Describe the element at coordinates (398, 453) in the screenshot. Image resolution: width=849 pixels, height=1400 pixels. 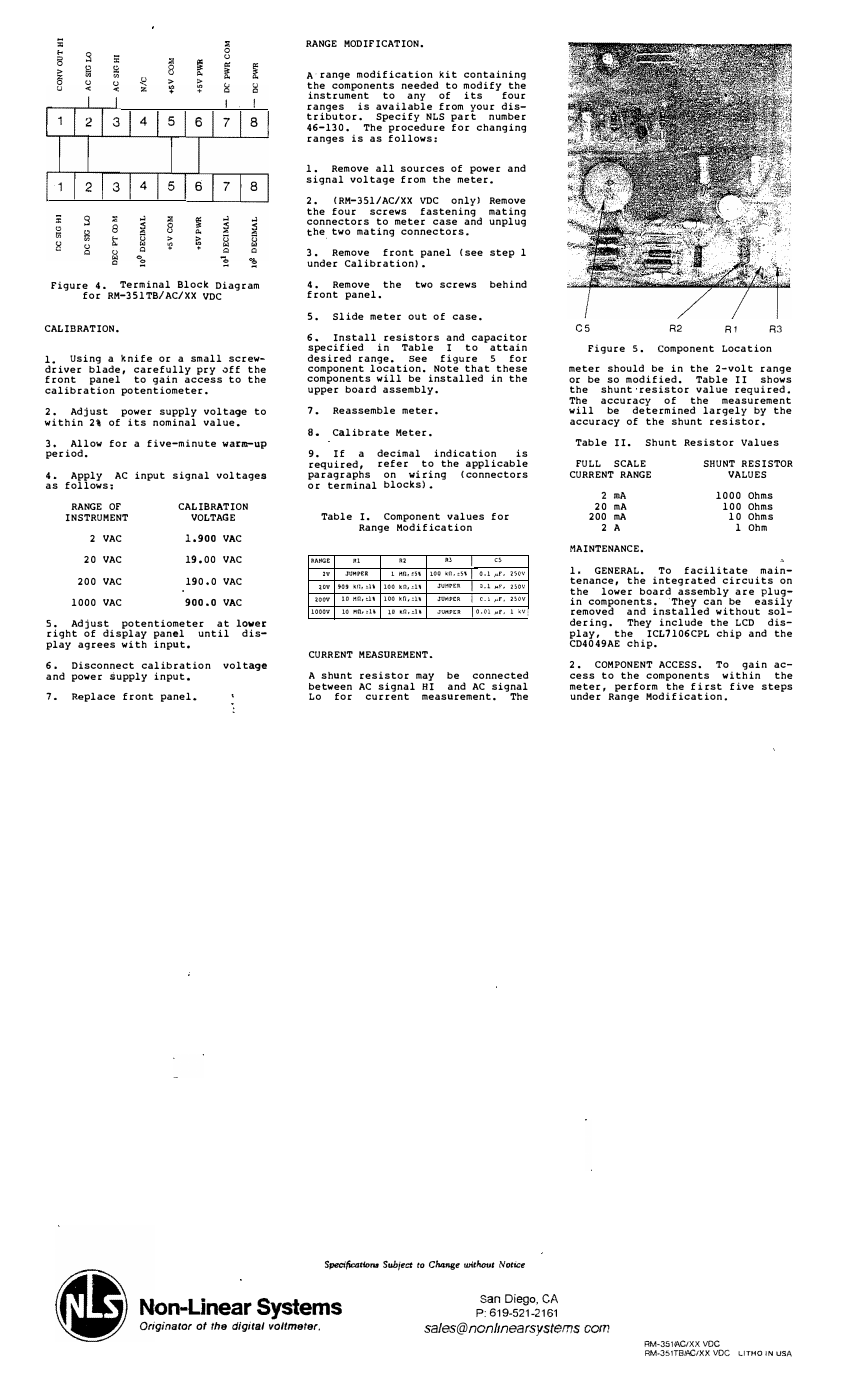
I see `decimal` at that location.
